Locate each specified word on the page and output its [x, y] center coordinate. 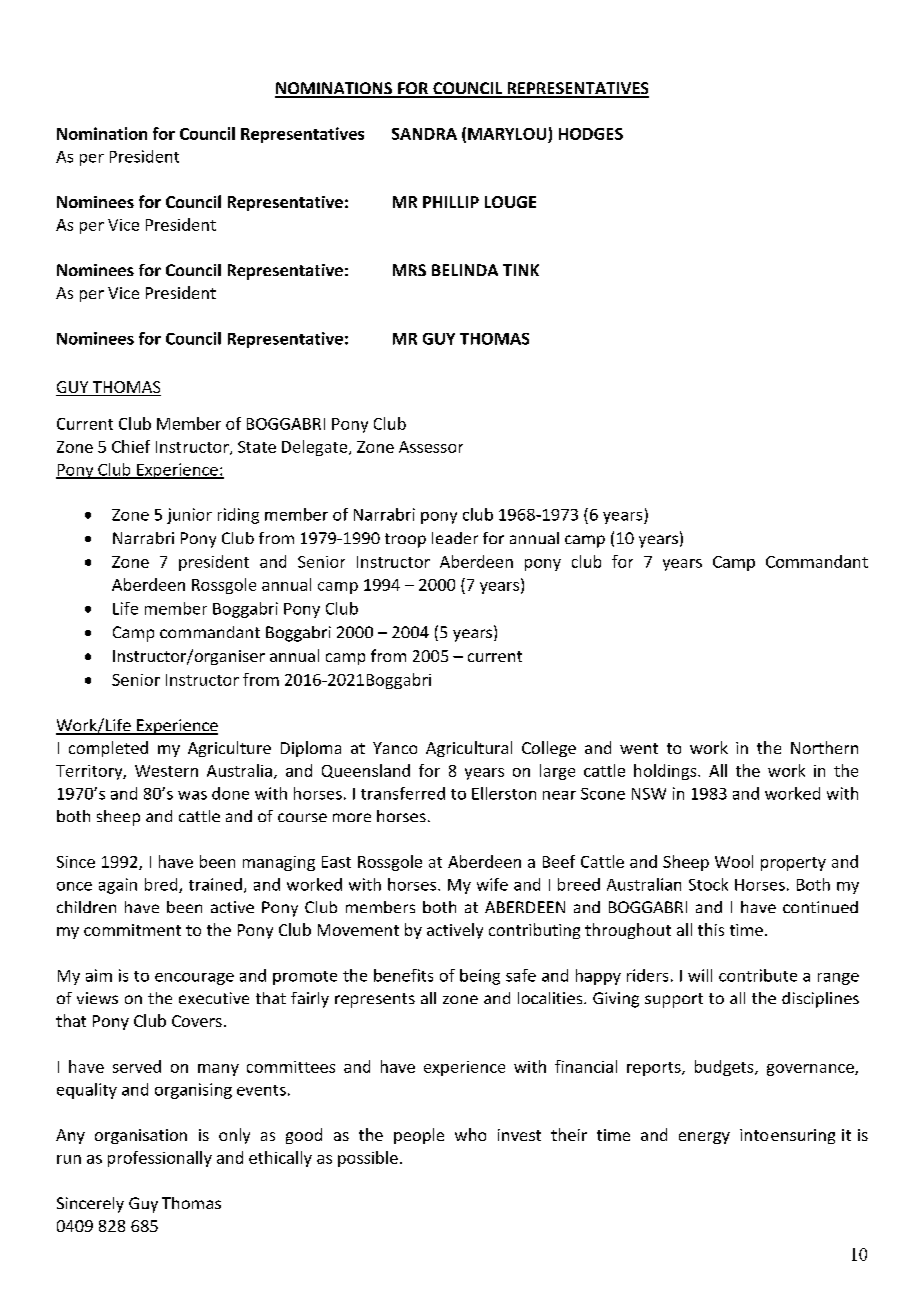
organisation [141, 1136]
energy [704, 1138]
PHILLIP [451, 202]
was [192, 795]
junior [189, 516]
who [470, 1134]
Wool [734, 861]
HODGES [591, 134]
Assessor [431, 447]
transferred [403, 793]
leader [455, 538]
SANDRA [424, 134]
